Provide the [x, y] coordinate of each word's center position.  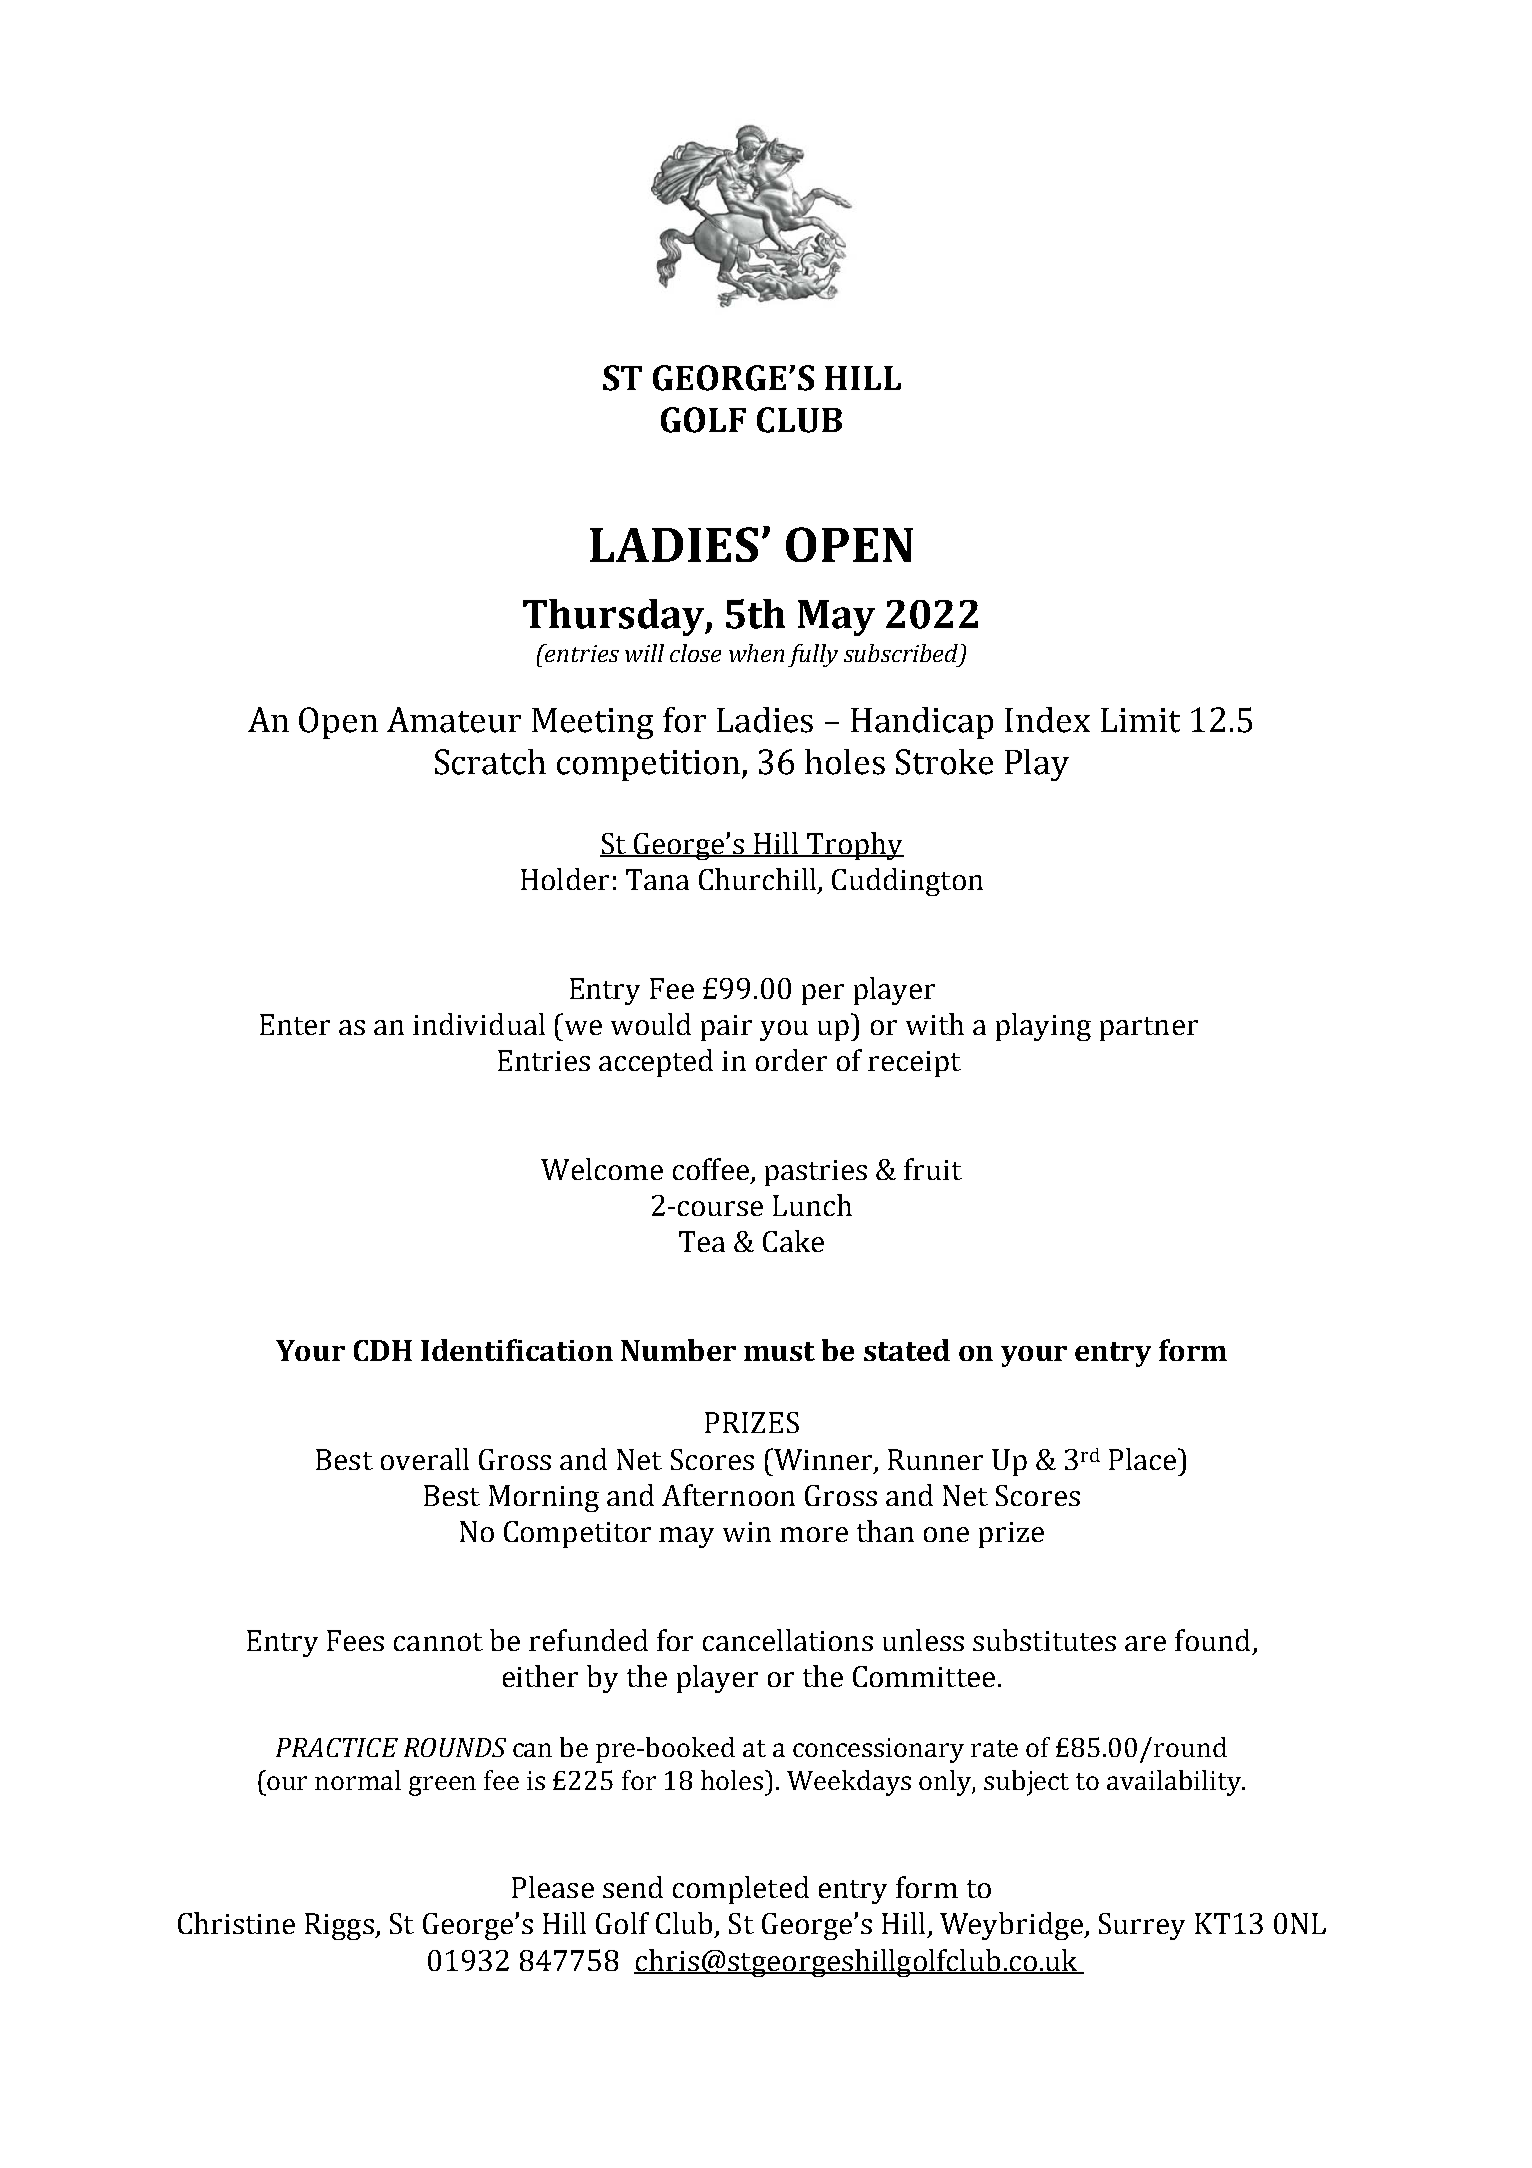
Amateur [454, 720]
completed [741, 1890]
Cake [793, 1241]
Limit [1140, 720]
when [756, 653]
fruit [933, 1169]
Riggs [340, 1926]
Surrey [1142, 1926]
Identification [517, 1350]
